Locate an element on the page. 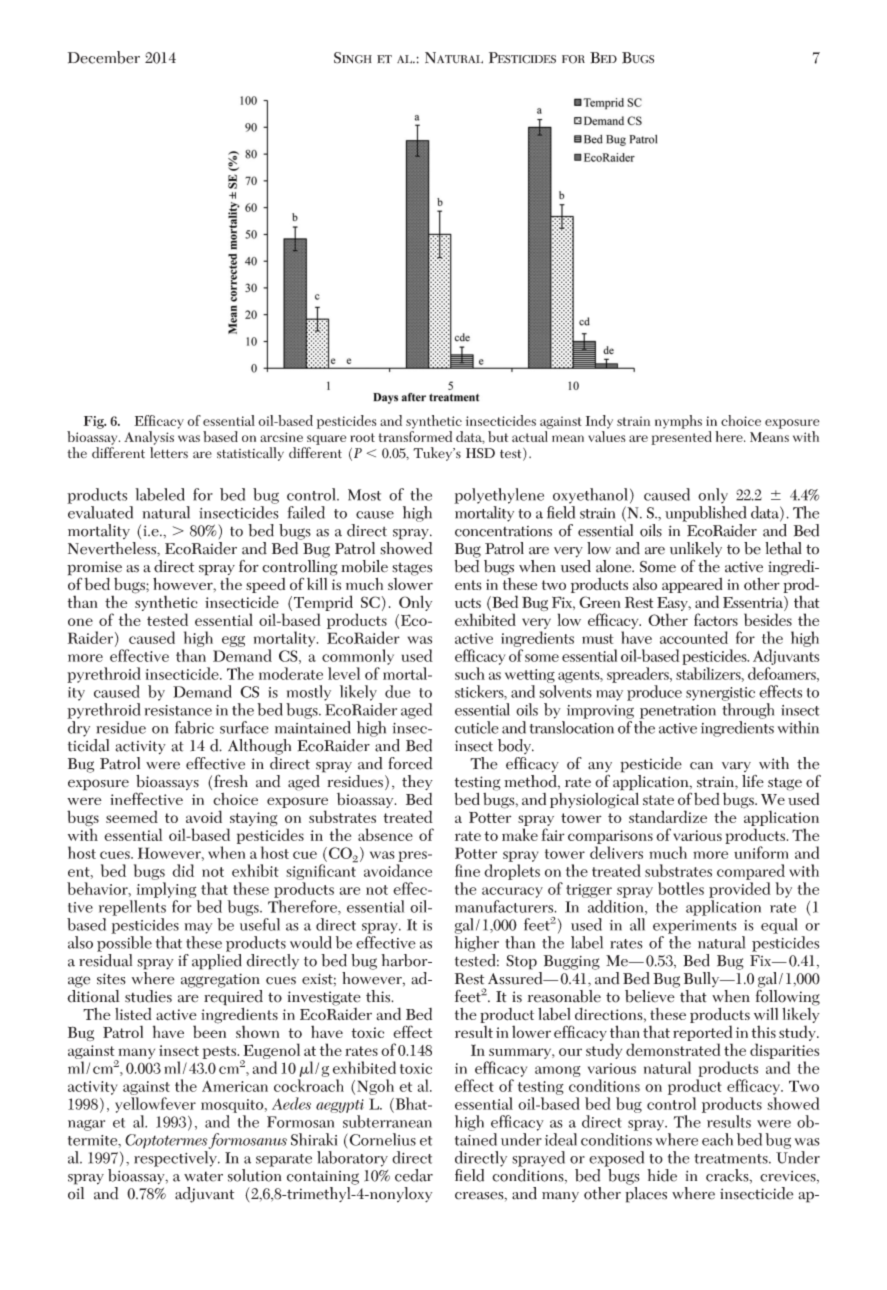 This image has width=887, height=1290. nymphs is located at coordinates (678, 422).
